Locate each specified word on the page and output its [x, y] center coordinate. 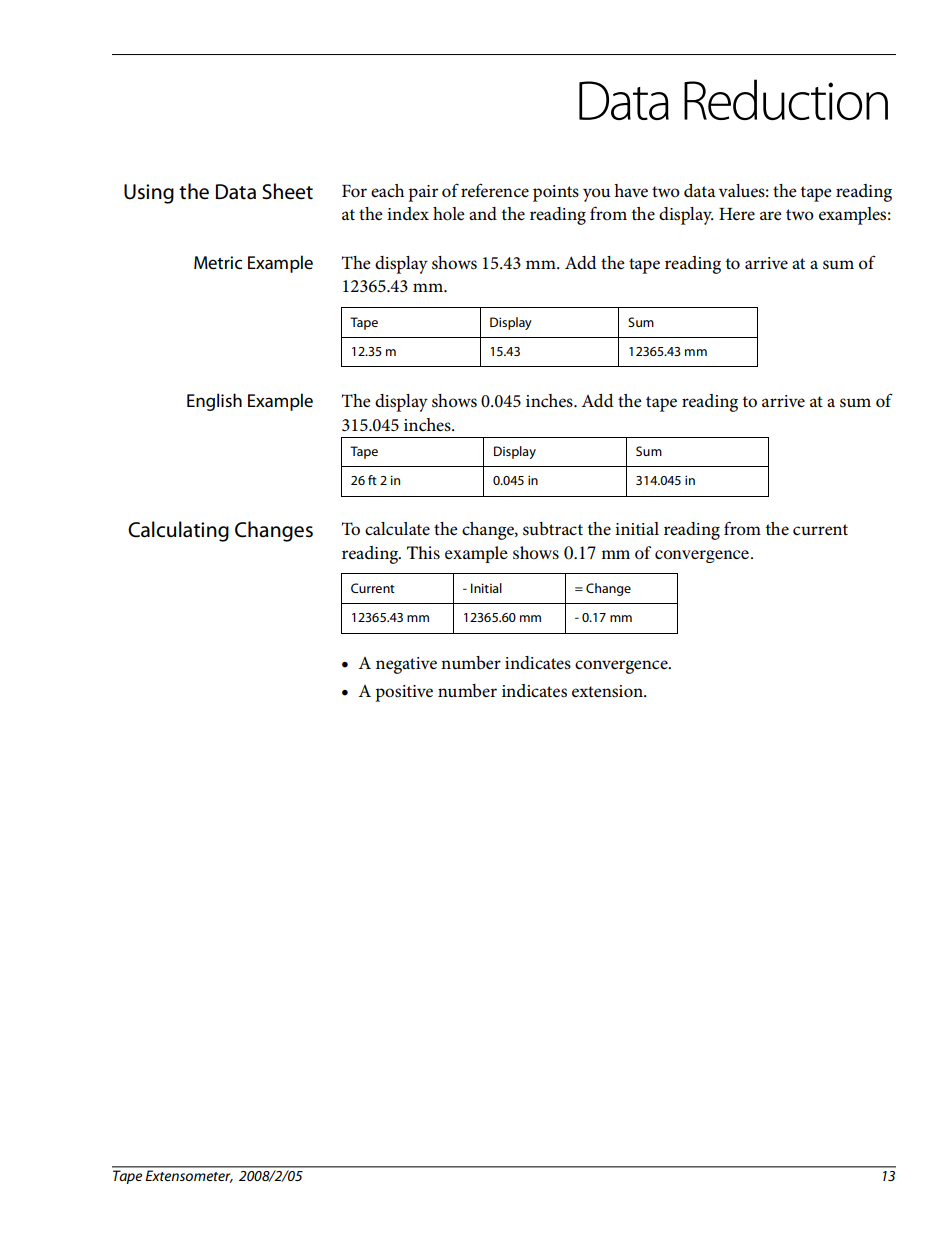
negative [406, 665]
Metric [218, 263]
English [214, 402]
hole [449, 214]
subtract [553, 529]
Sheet [287, 191]
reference [495, 190]
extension [608, 691]
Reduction [786, 99]
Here [737, 214]
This [423, 552]
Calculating [178, 531]
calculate [397, 529]
